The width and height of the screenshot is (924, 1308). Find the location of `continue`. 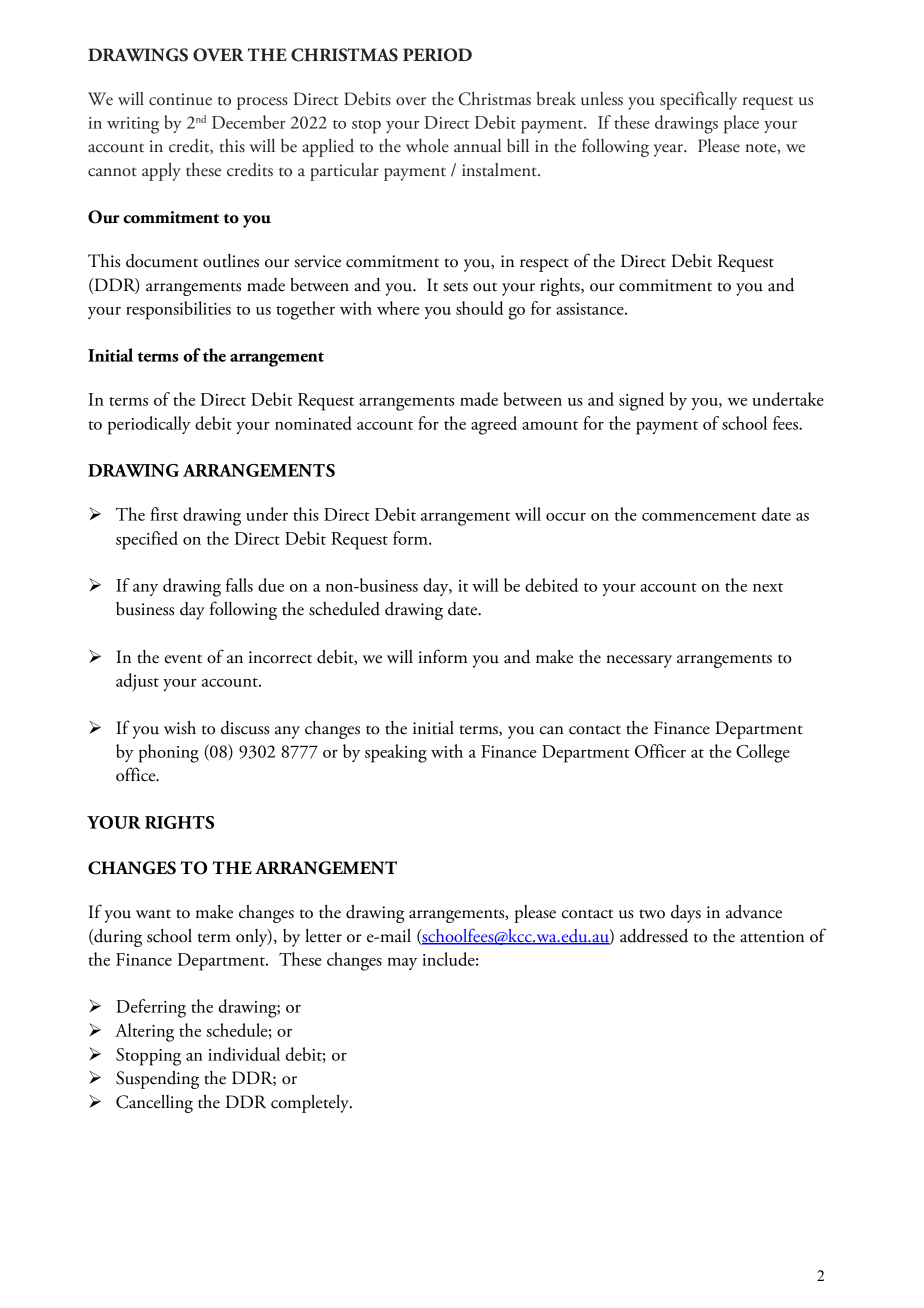

continue is located at coordinates (180, 99).
